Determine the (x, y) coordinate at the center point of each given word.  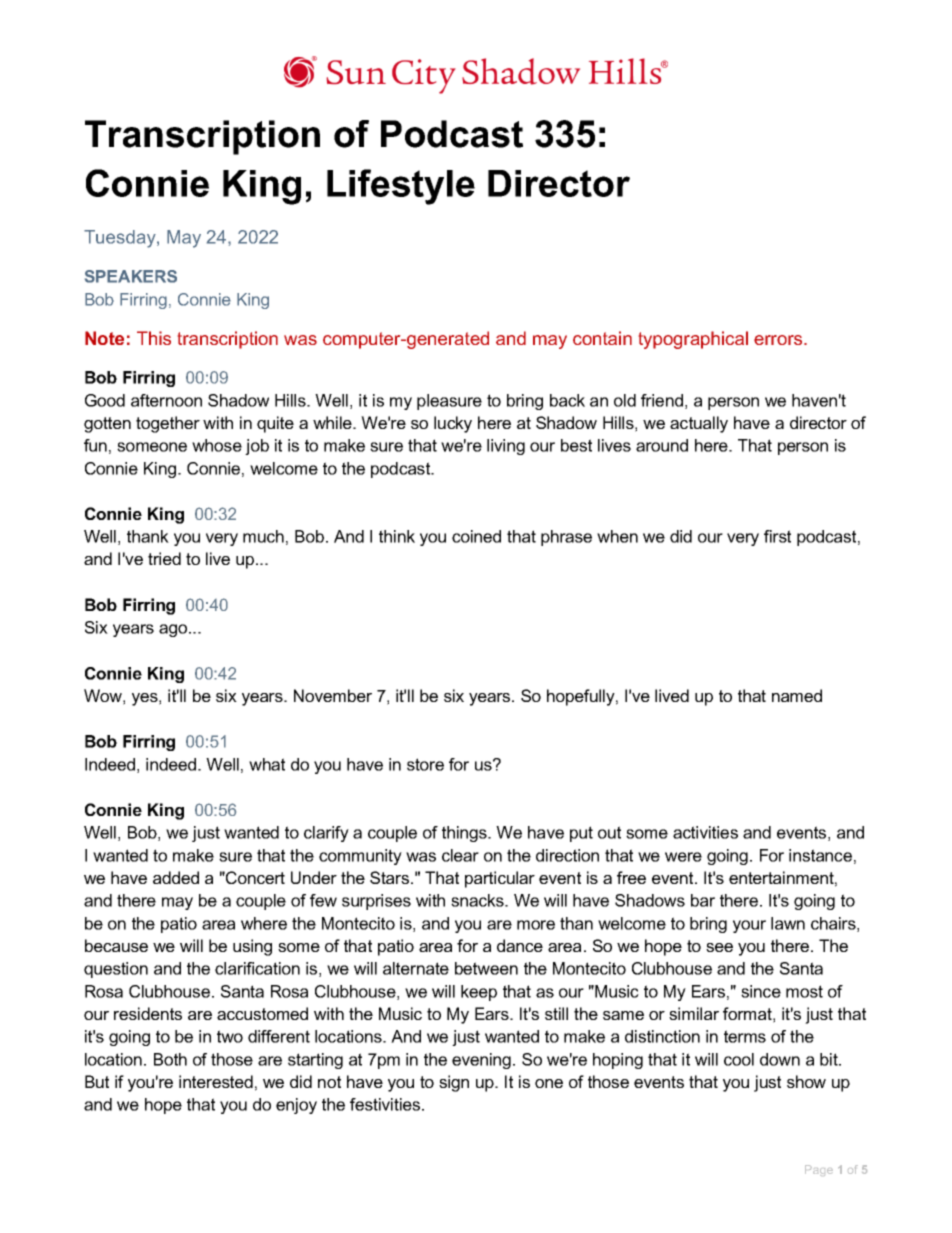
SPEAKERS (131, 276)
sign (454, 1083)
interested (216, 1081)
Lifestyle (401, 187)
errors (779, 340)
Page (819, 1170)
